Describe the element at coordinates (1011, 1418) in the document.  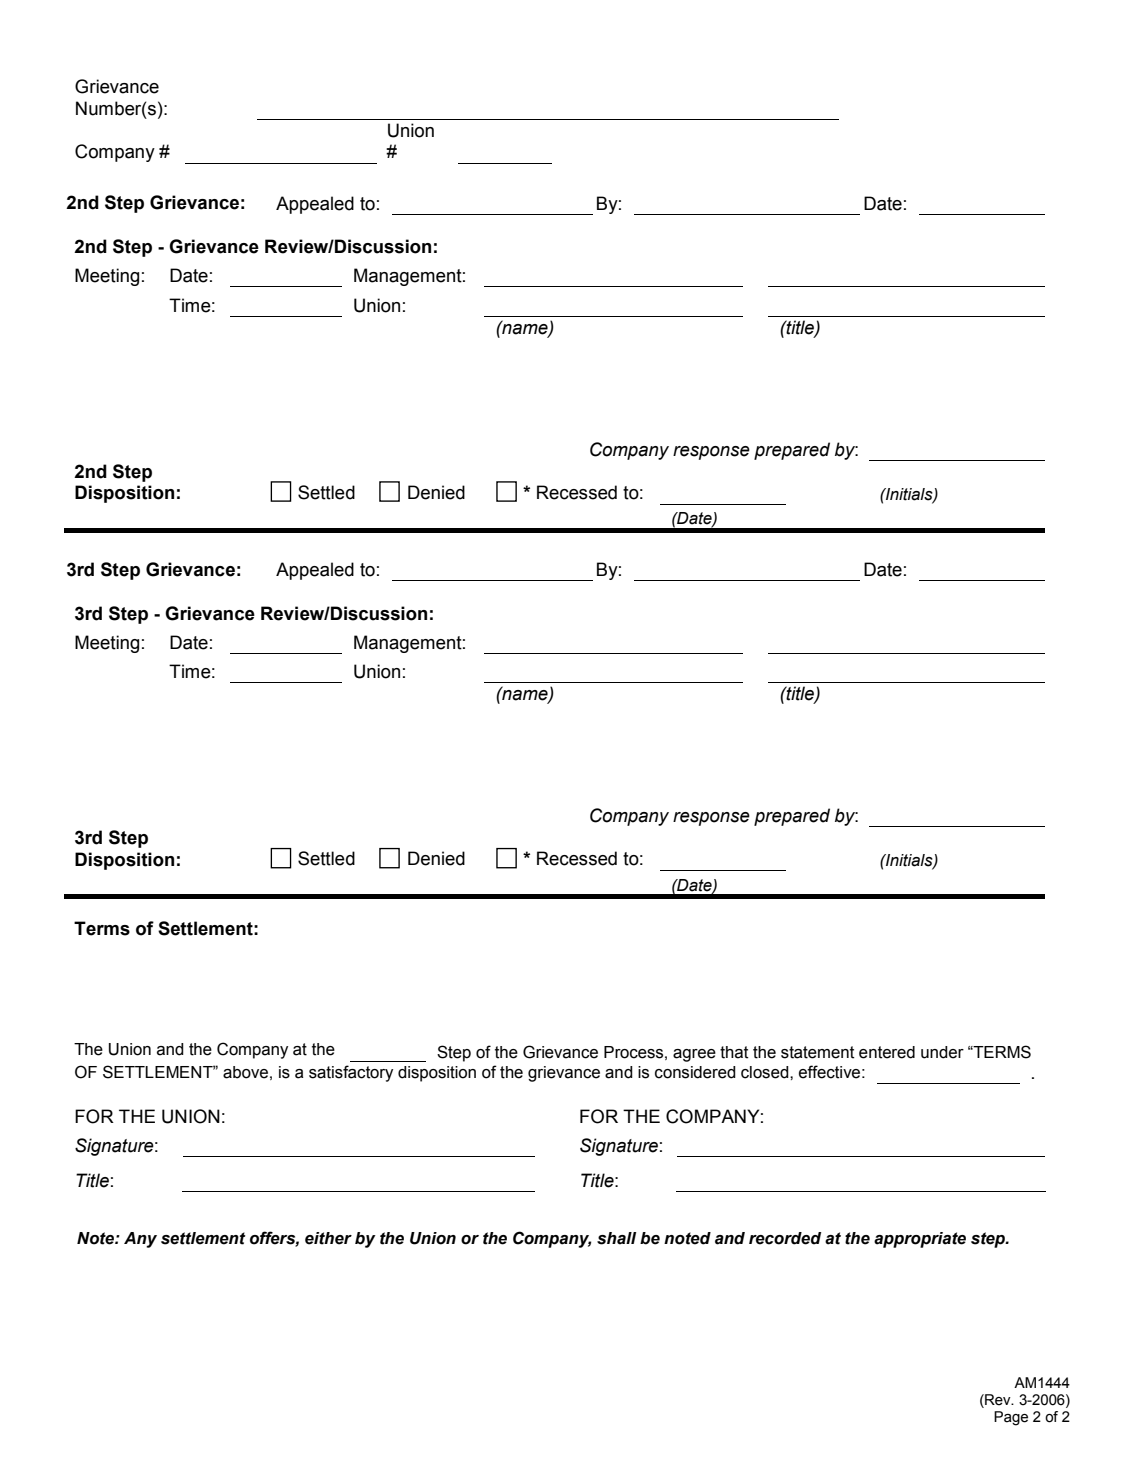
I see `Page` at that location.
